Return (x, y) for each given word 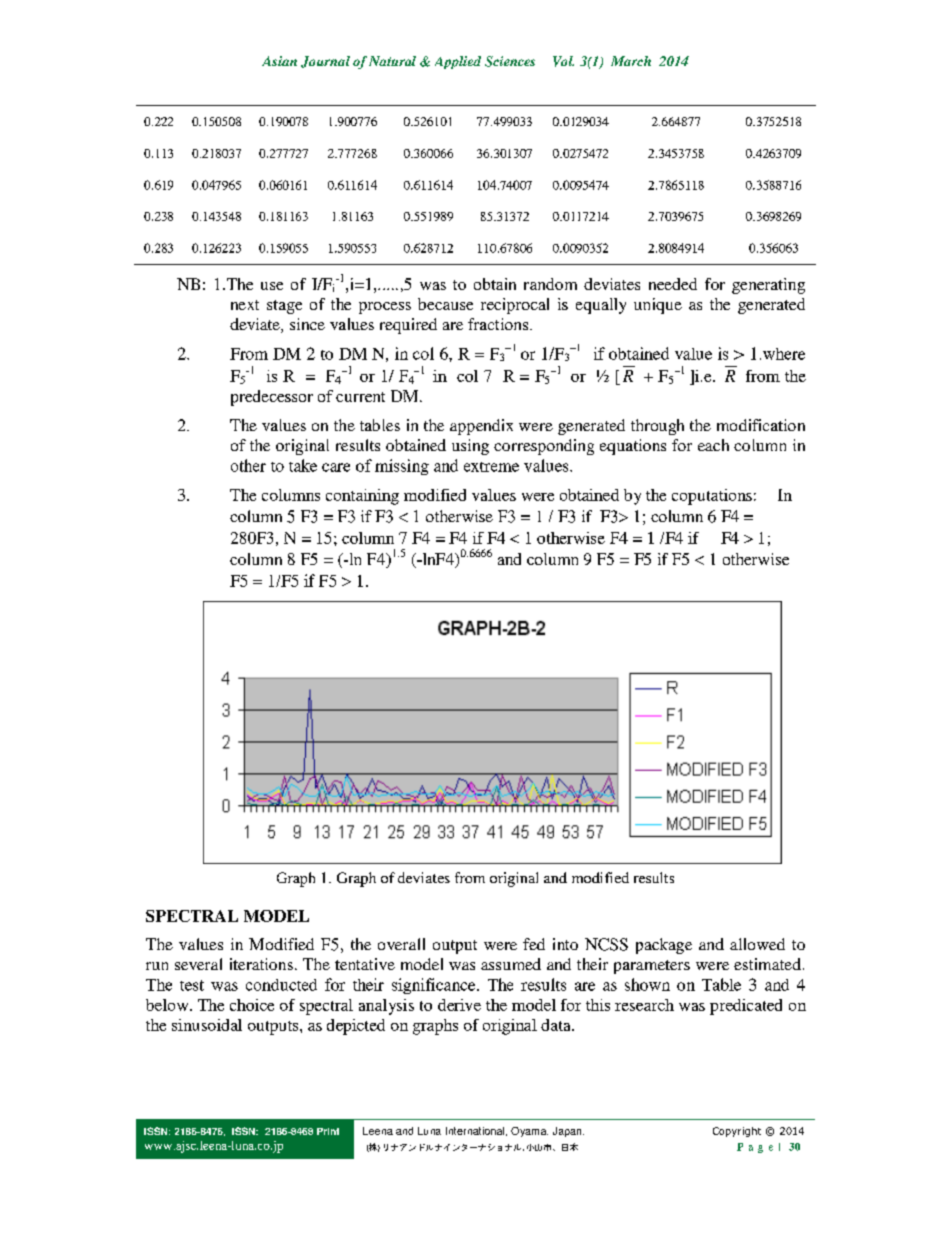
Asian (279, 61)
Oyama (529, 1132)
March (631, 61)
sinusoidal (207, 1025)
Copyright (737, 1132)
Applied (458, 62)
